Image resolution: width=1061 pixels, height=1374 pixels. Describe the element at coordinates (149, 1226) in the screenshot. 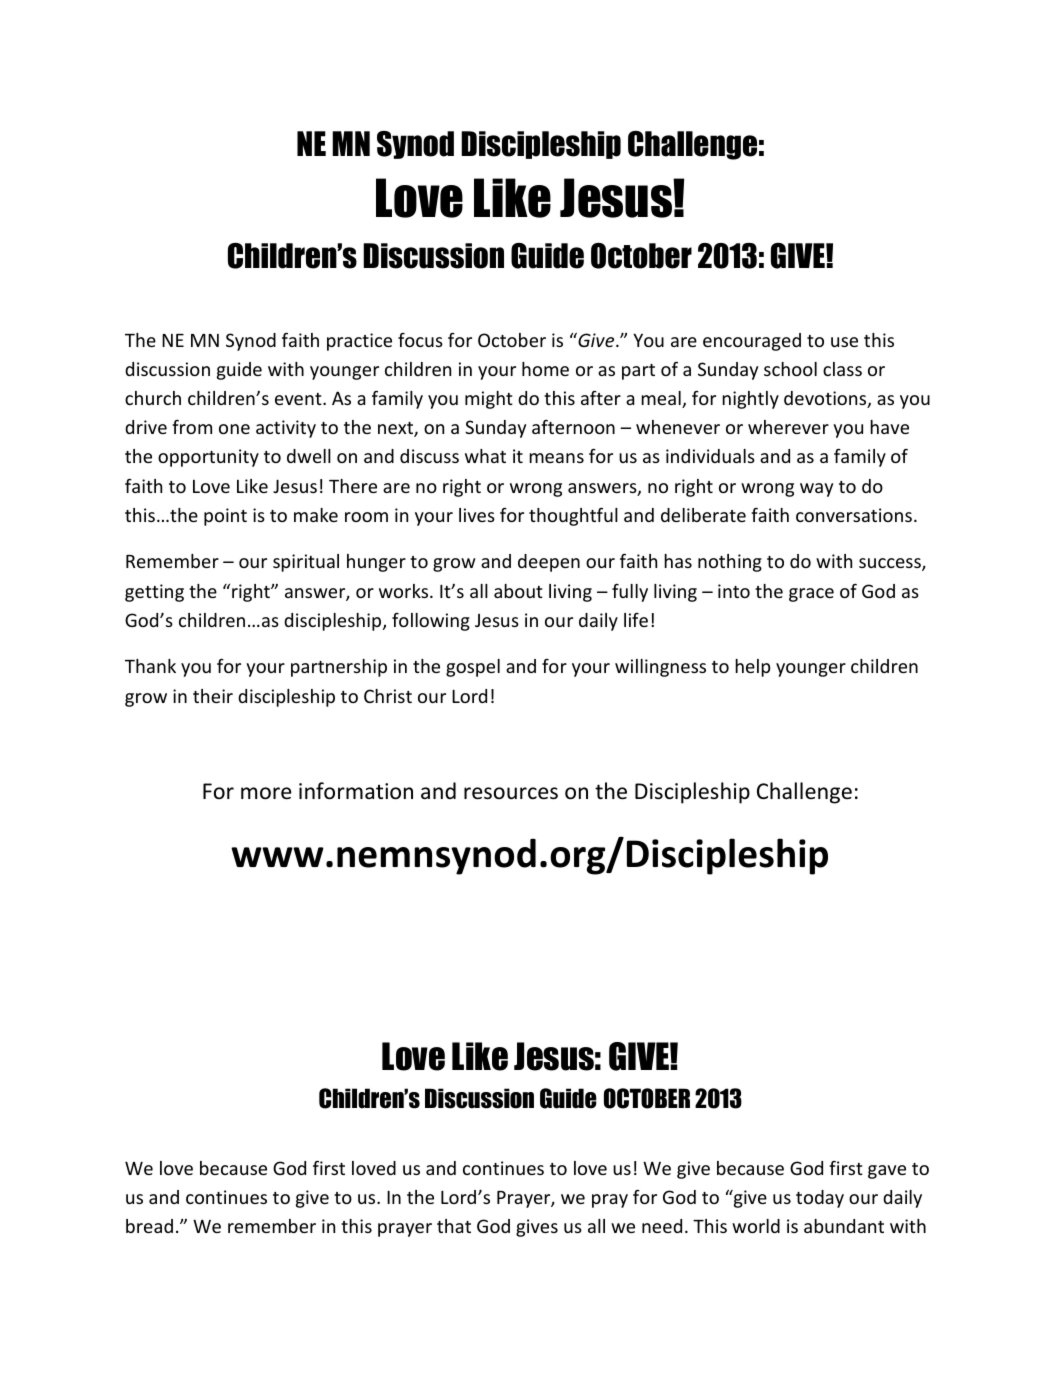

I see `bread` at that location.
